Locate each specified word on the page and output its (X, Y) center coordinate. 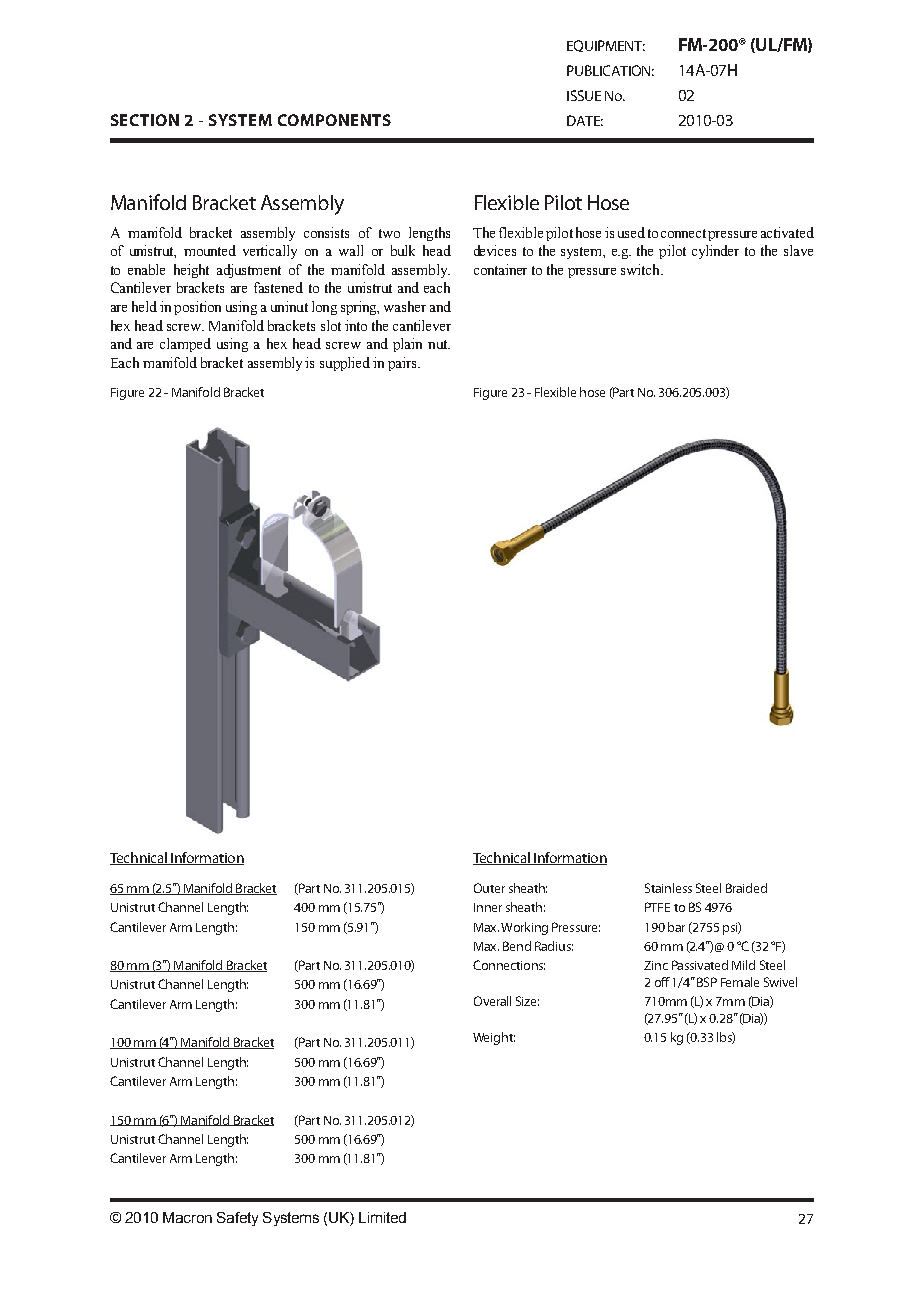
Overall (492, 1001)
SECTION (145, 120)
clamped (185, 345)
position (197, 308)
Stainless (668, 888)
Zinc (656, 965)
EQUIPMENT (606, 46)
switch (641, 269)
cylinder (715, 252)
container (500, 269)
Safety (237, 1219)
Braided (746, 888)
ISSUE (584, 95)
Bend (517, 946)
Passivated (700, 965)
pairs (403, 364)
